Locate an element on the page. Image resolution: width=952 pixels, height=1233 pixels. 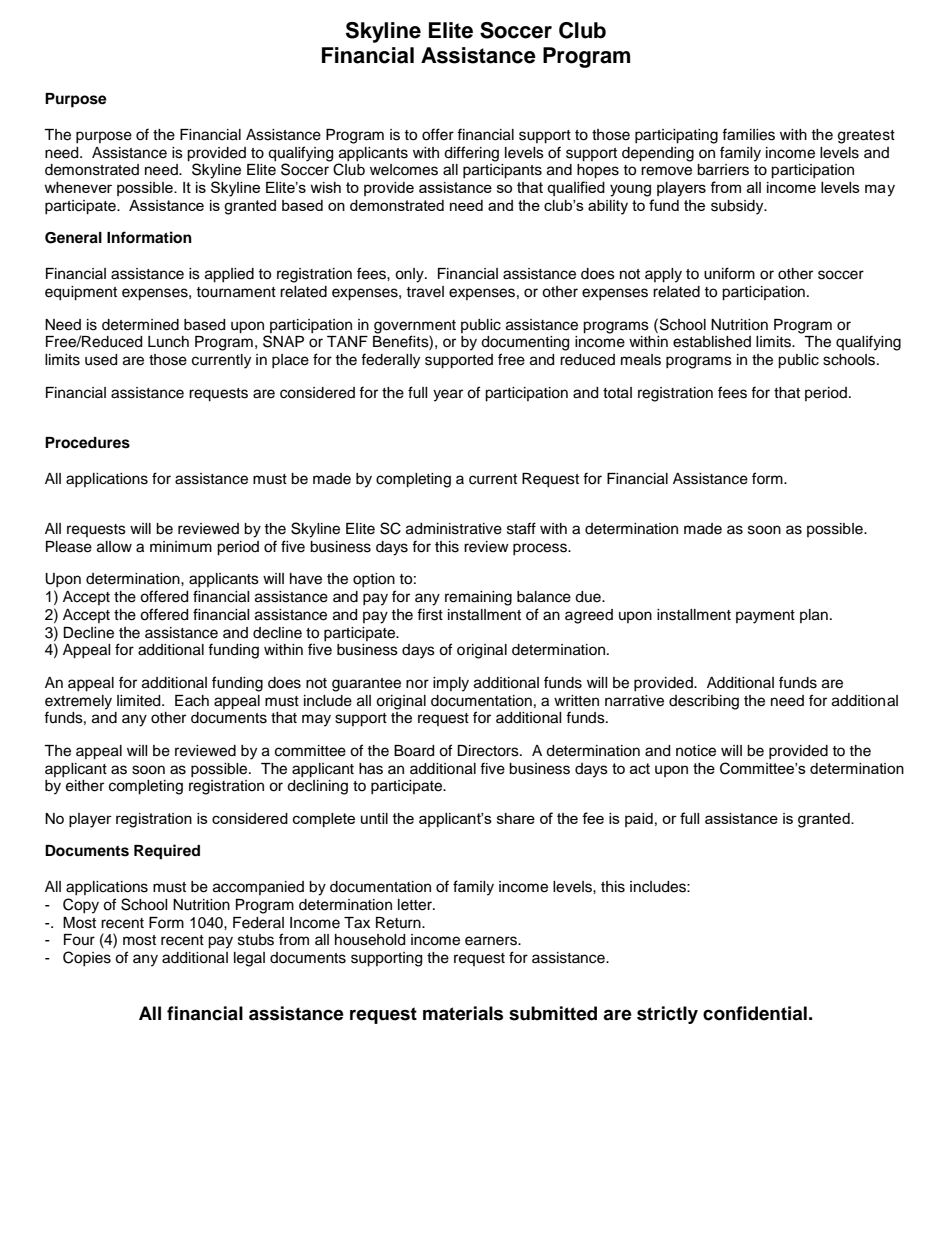
whenever is located at coordinates (78, 187).
